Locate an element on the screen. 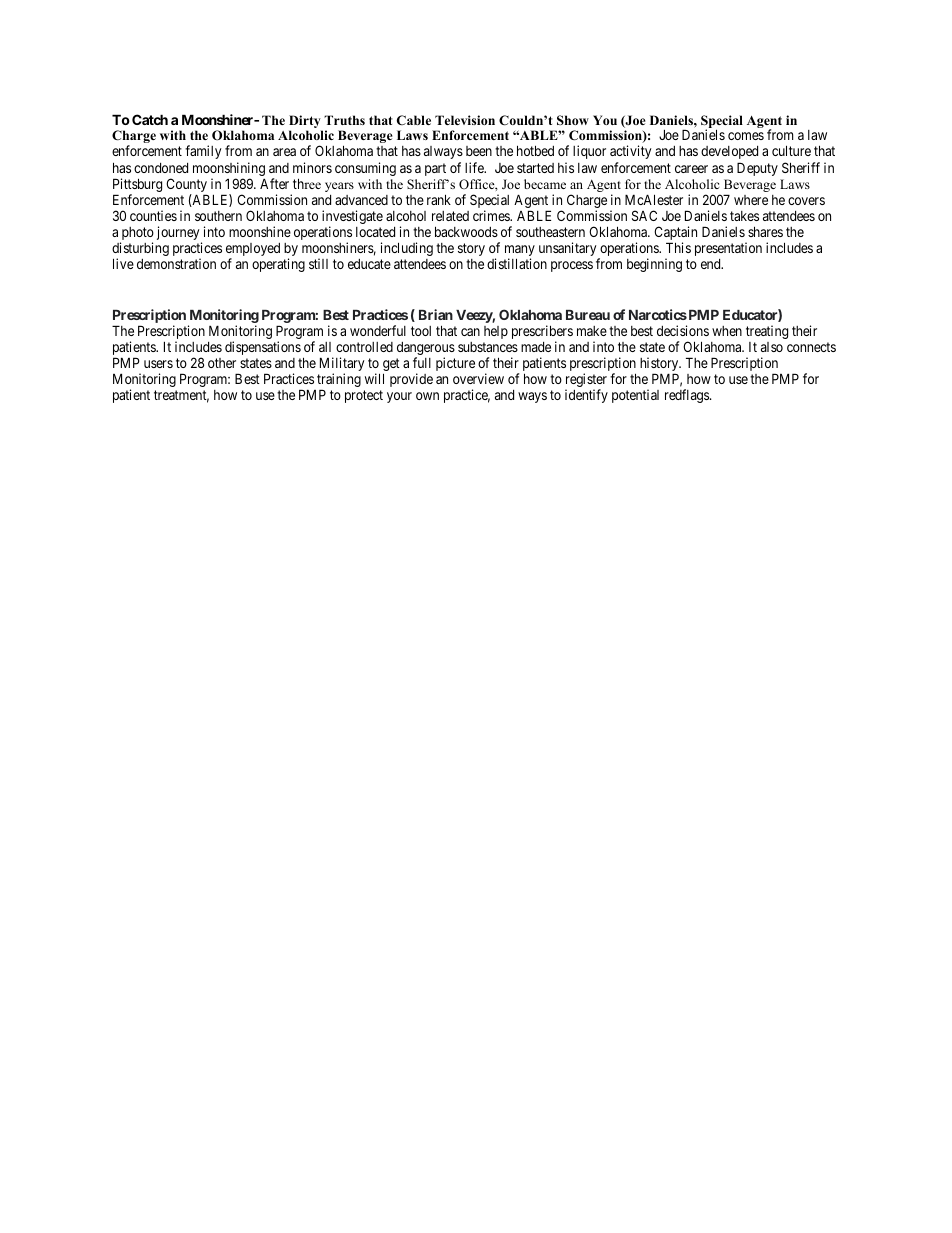 The image size is (952, 1233). other is located at coordinates (222, 363).
